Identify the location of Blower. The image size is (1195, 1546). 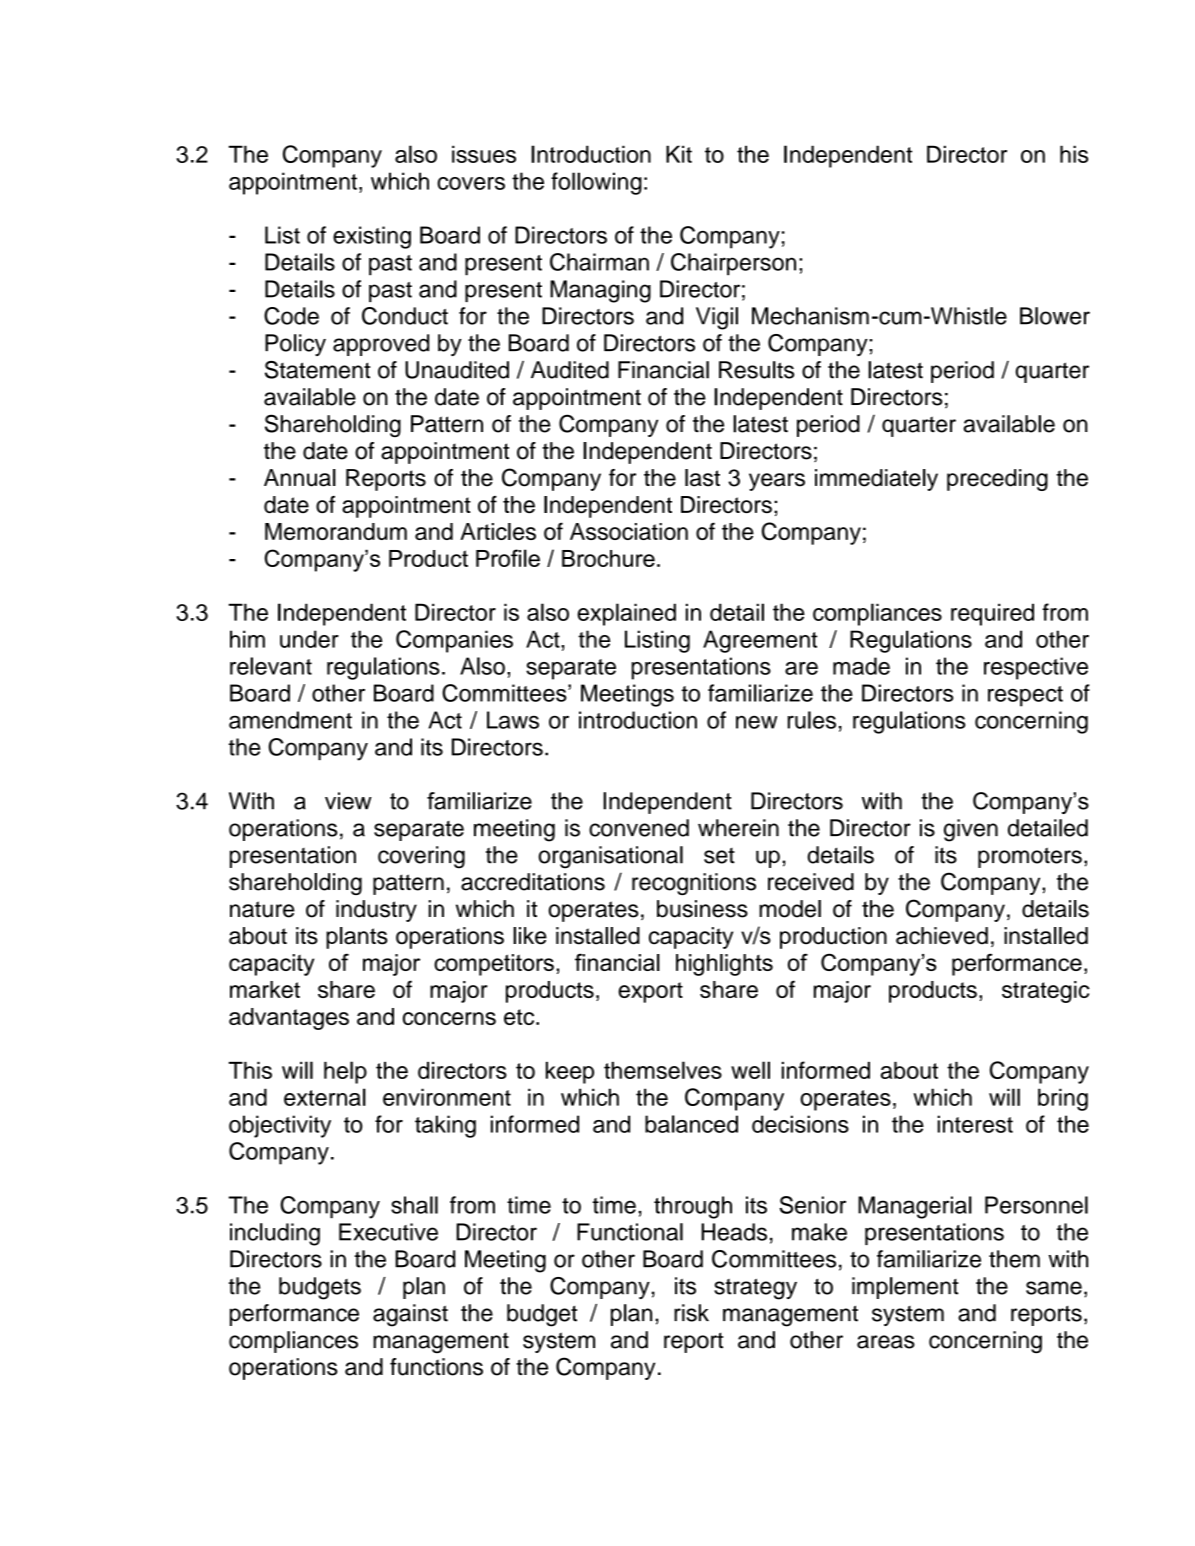
(1055, 316).
